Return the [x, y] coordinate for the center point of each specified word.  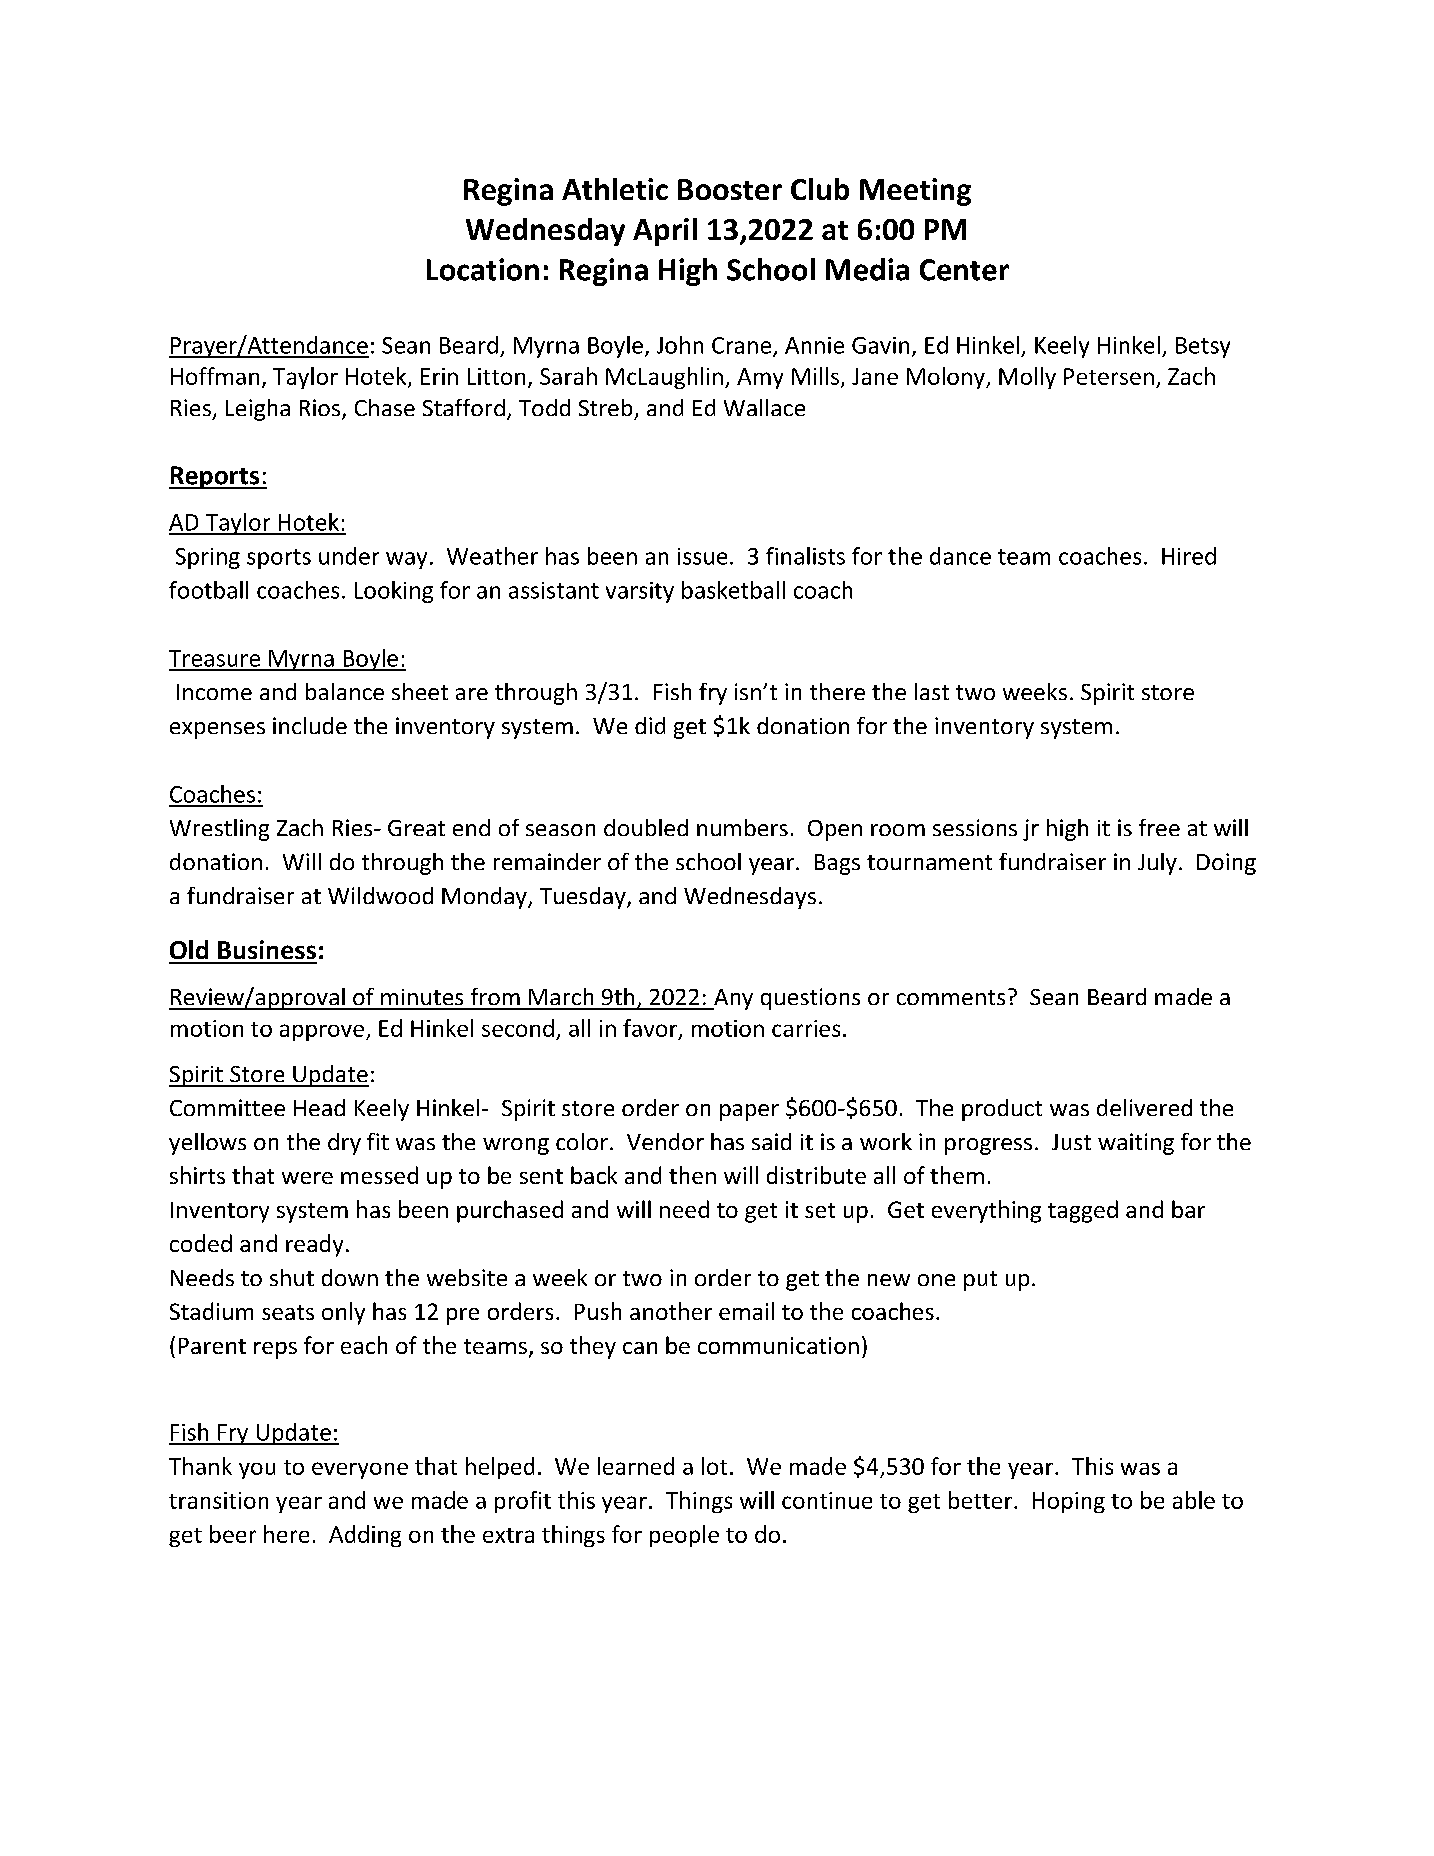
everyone [360, 1470]
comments [951, 997]
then [692, 1175]
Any [732, 999]
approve [322, 1032]
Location [483, 269]
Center [964, 270]
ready [314, 1245]
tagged [1083, 1211]
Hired [1189, 556]
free [1159, 827]
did [650, 725]
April [665, 232]
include [310, 725]
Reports [215, 477]
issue [702, 556]
